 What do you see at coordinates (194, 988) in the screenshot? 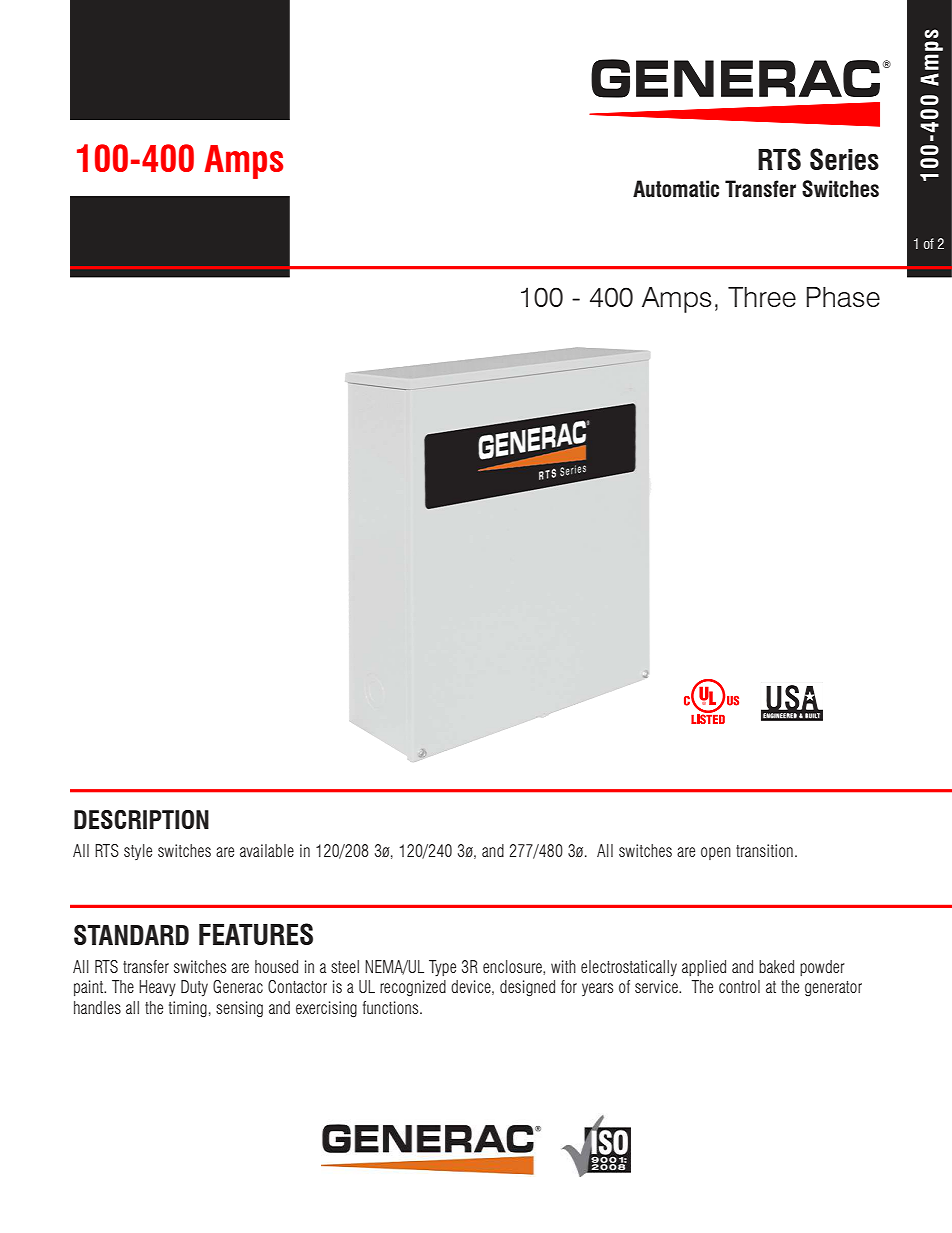
I see `Duty` at bounding box center [194, 988].
